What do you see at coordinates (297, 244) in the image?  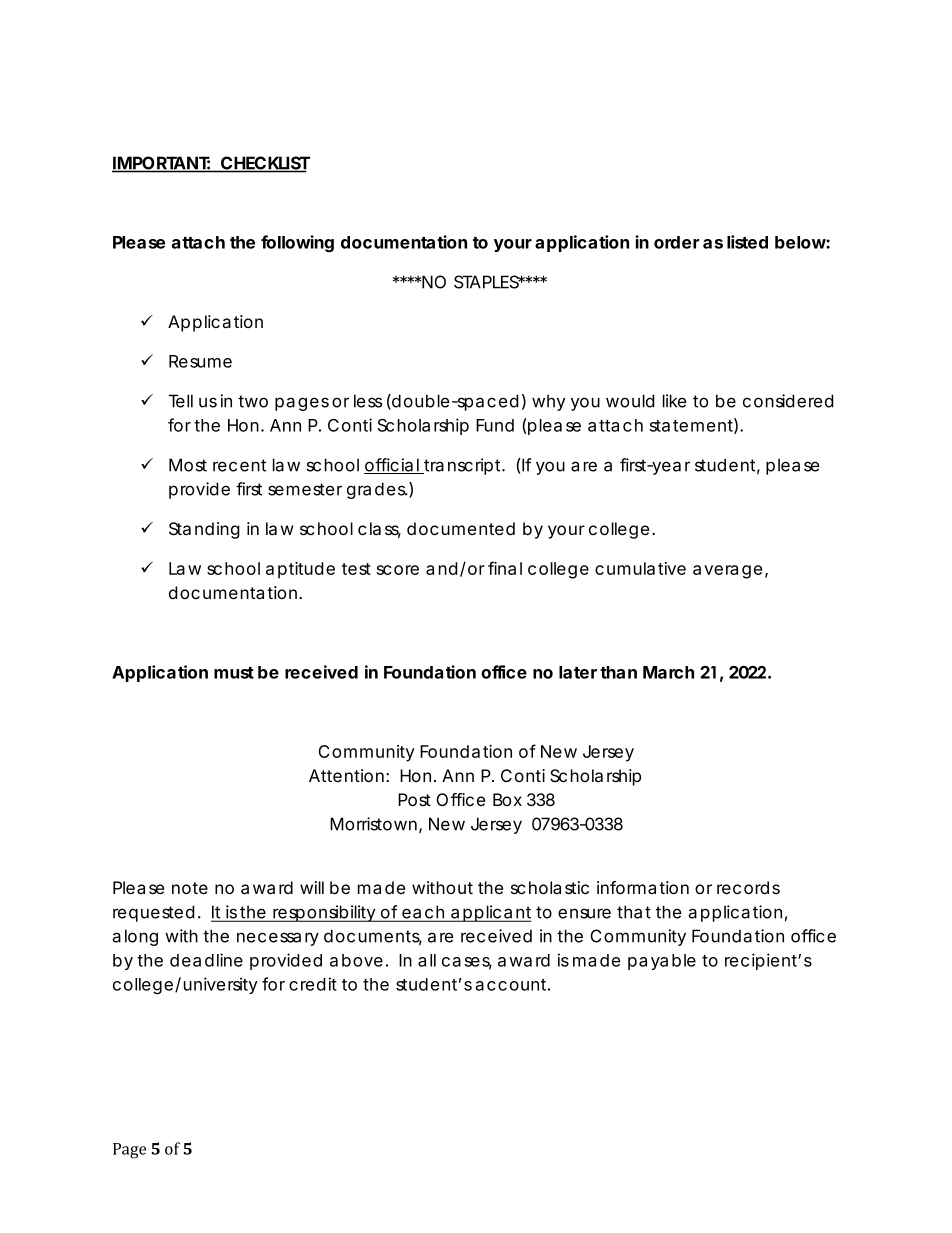 I see `following` at bounding box center [297, 244].
